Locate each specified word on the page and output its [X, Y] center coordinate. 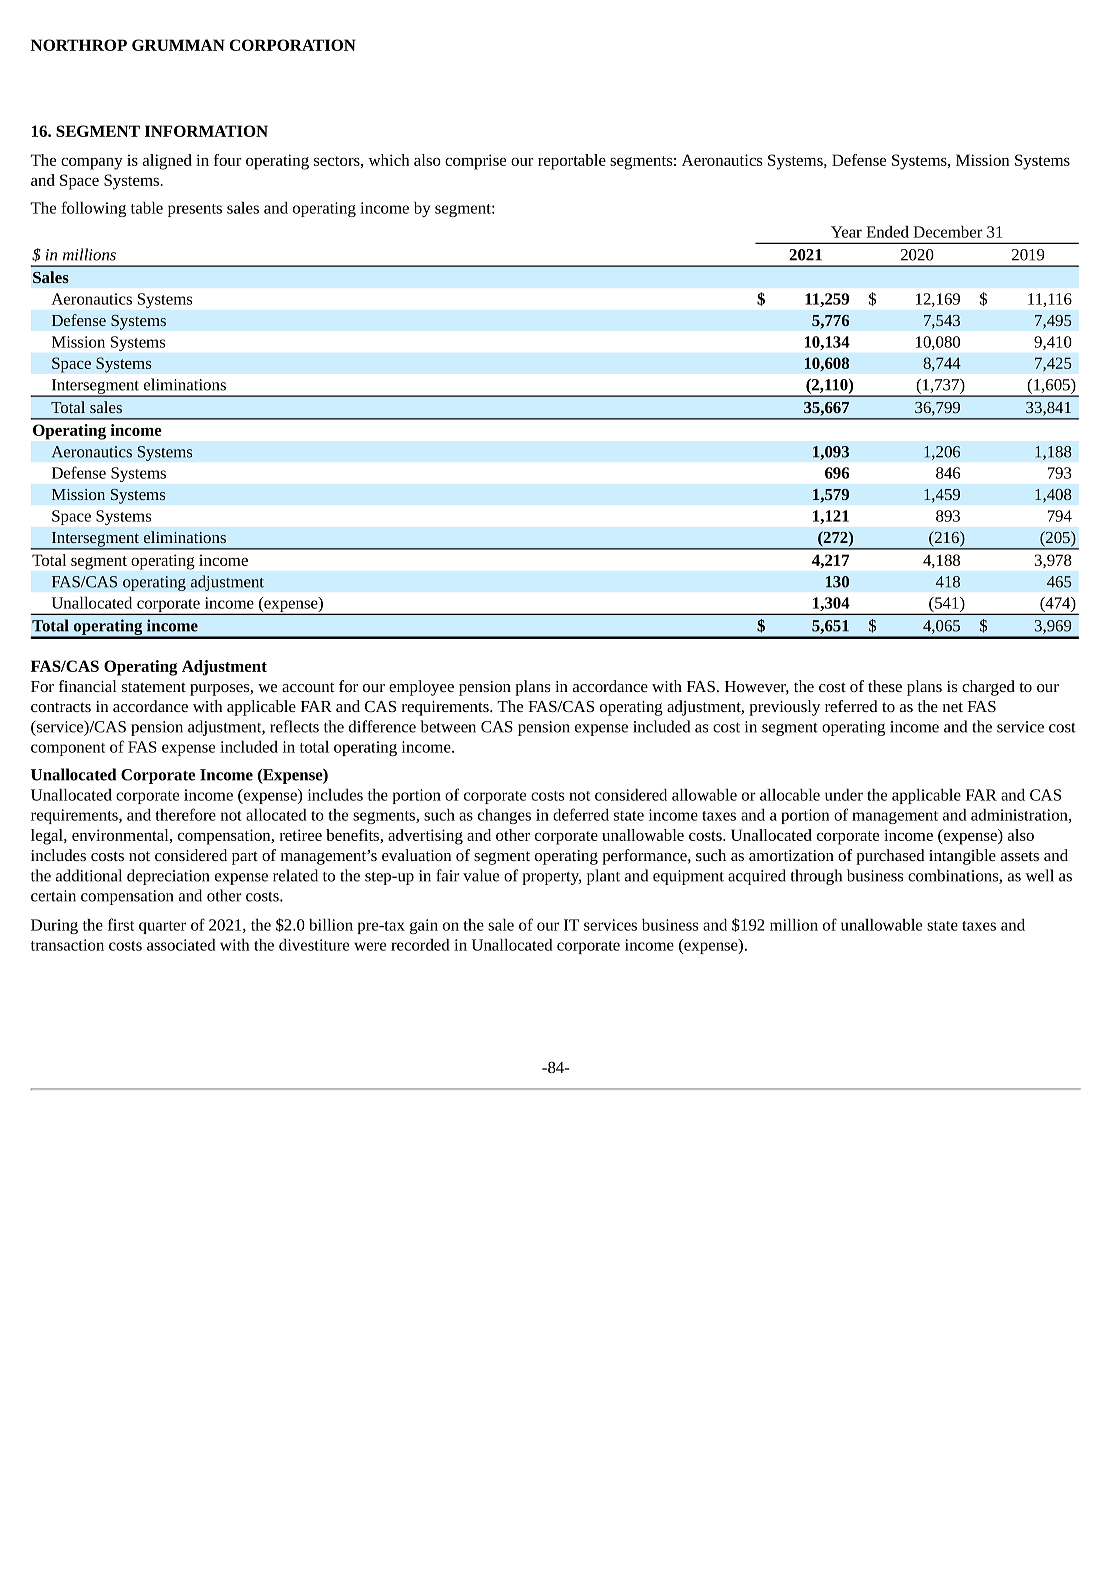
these [885, 686]
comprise [475, 162]
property [551, 878]
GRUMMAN [178, 45]
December [948, 232]
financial [88, 686]
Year [846, 232]
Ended [887, 232]
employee [421, 688]
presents [195, 210]
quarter [162, 927]
